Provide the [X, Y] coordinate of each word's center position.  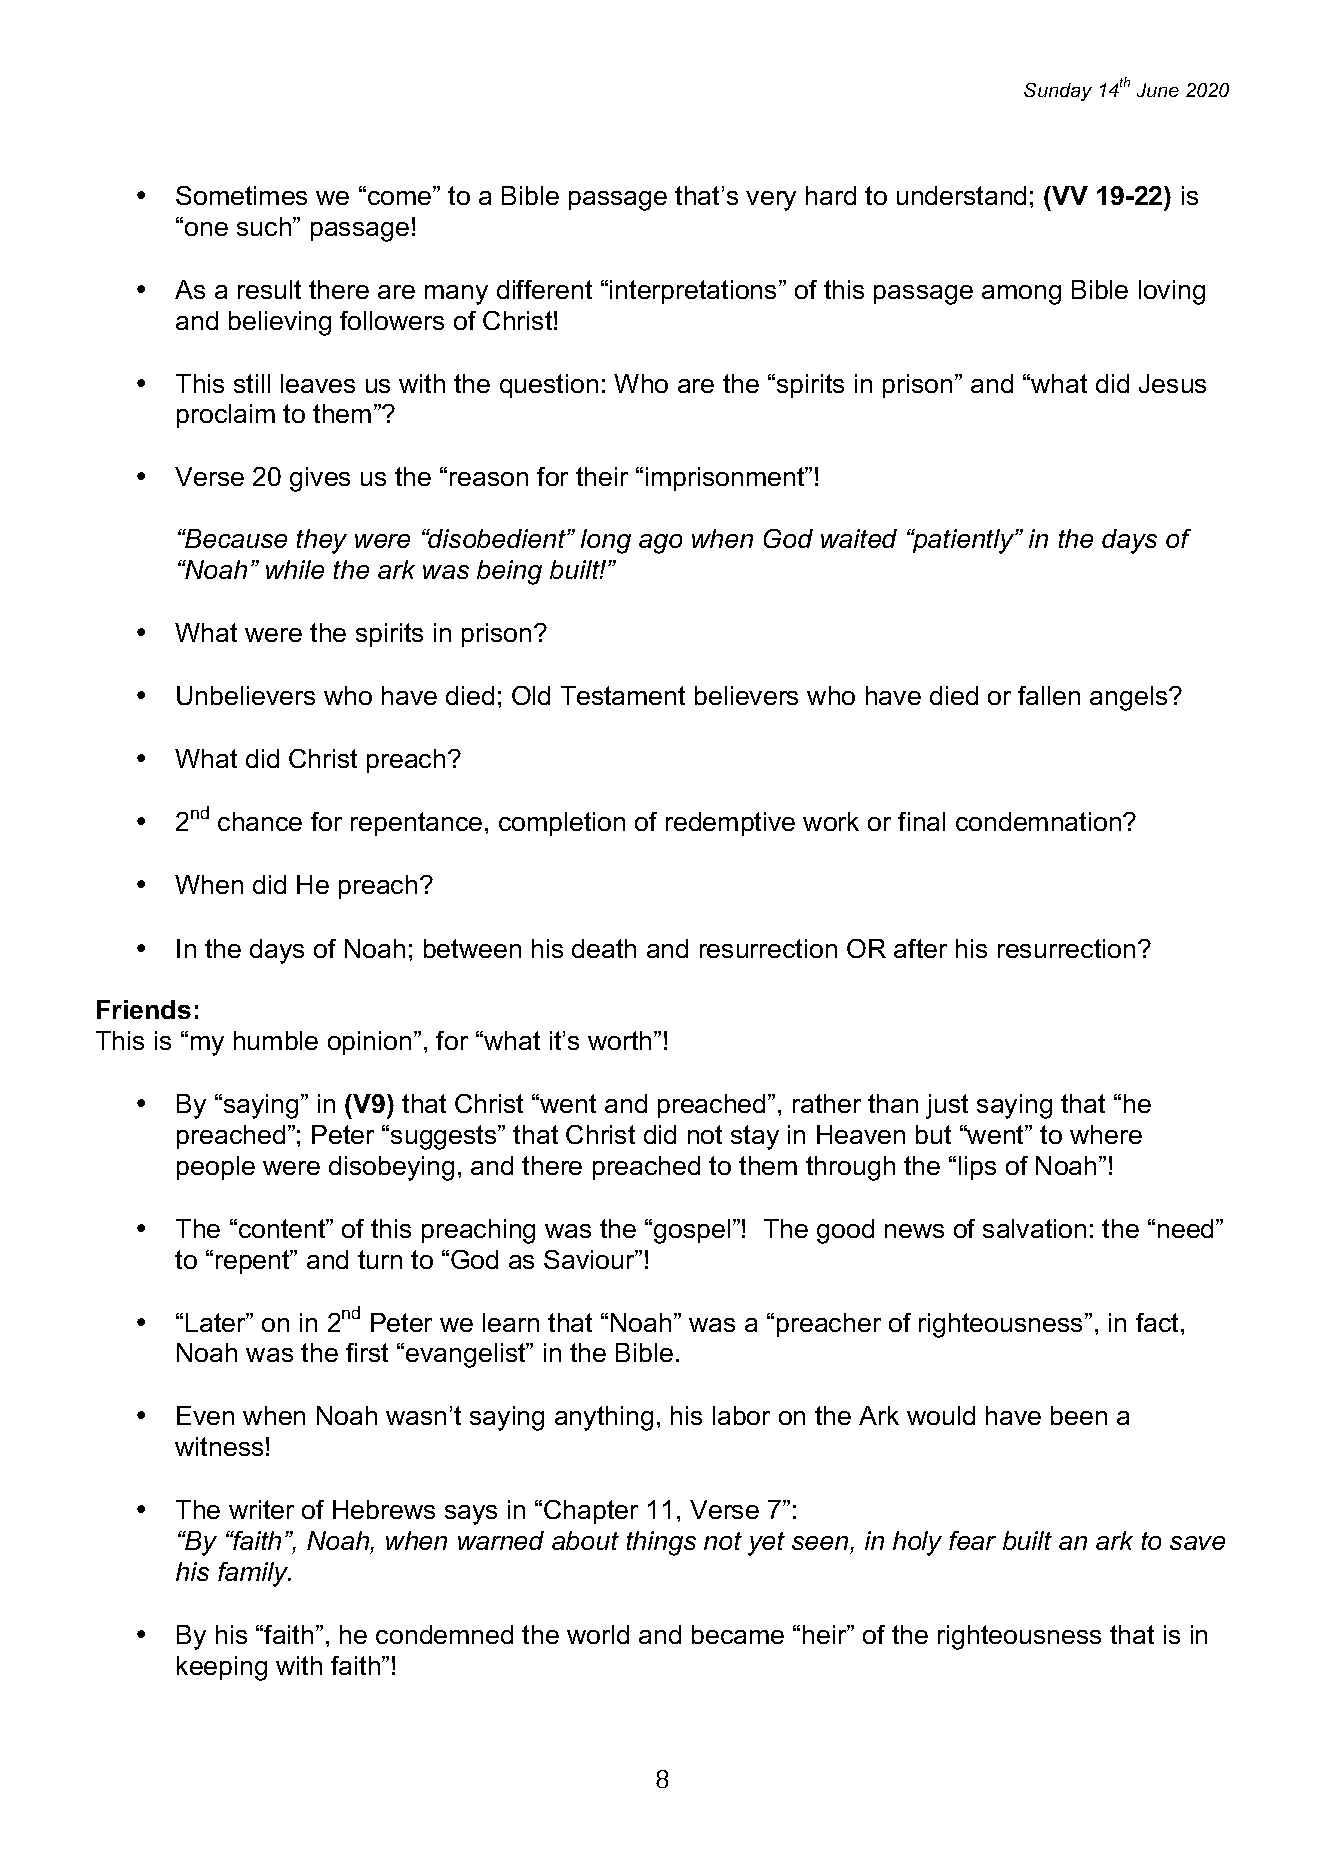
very [771, 201]
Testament [623, 695]
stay [755, 1137]
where [1106, 1134]
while [295, 569]
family [254, 1574]
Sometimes [241, 195]
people [216, 1168]
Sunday [1058, 92]
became [738, 1634]
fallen [1049, 695]
